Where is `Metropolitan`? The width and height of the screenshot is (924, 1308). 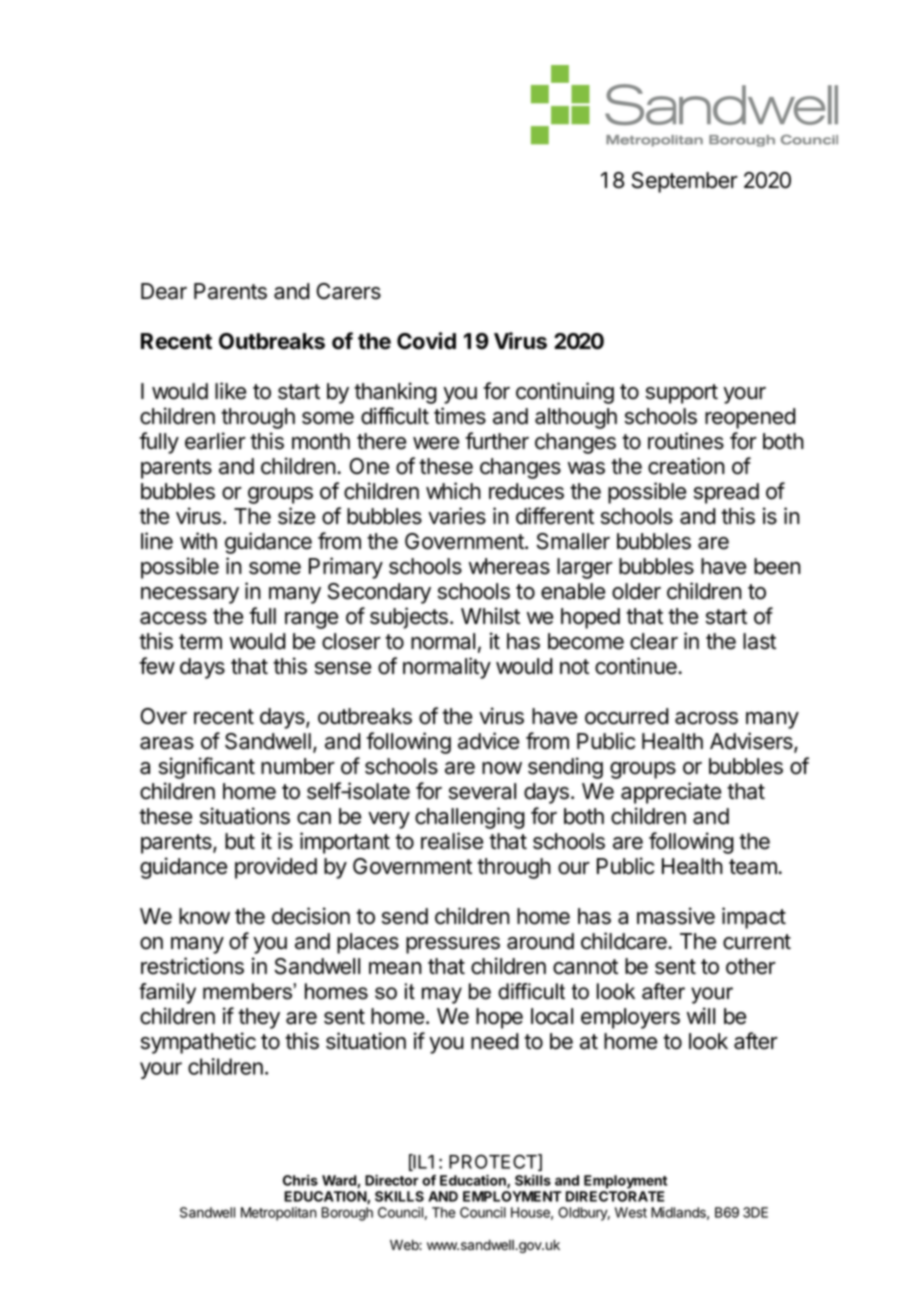 Metropolitan is located at coordinates (279, 1214).
